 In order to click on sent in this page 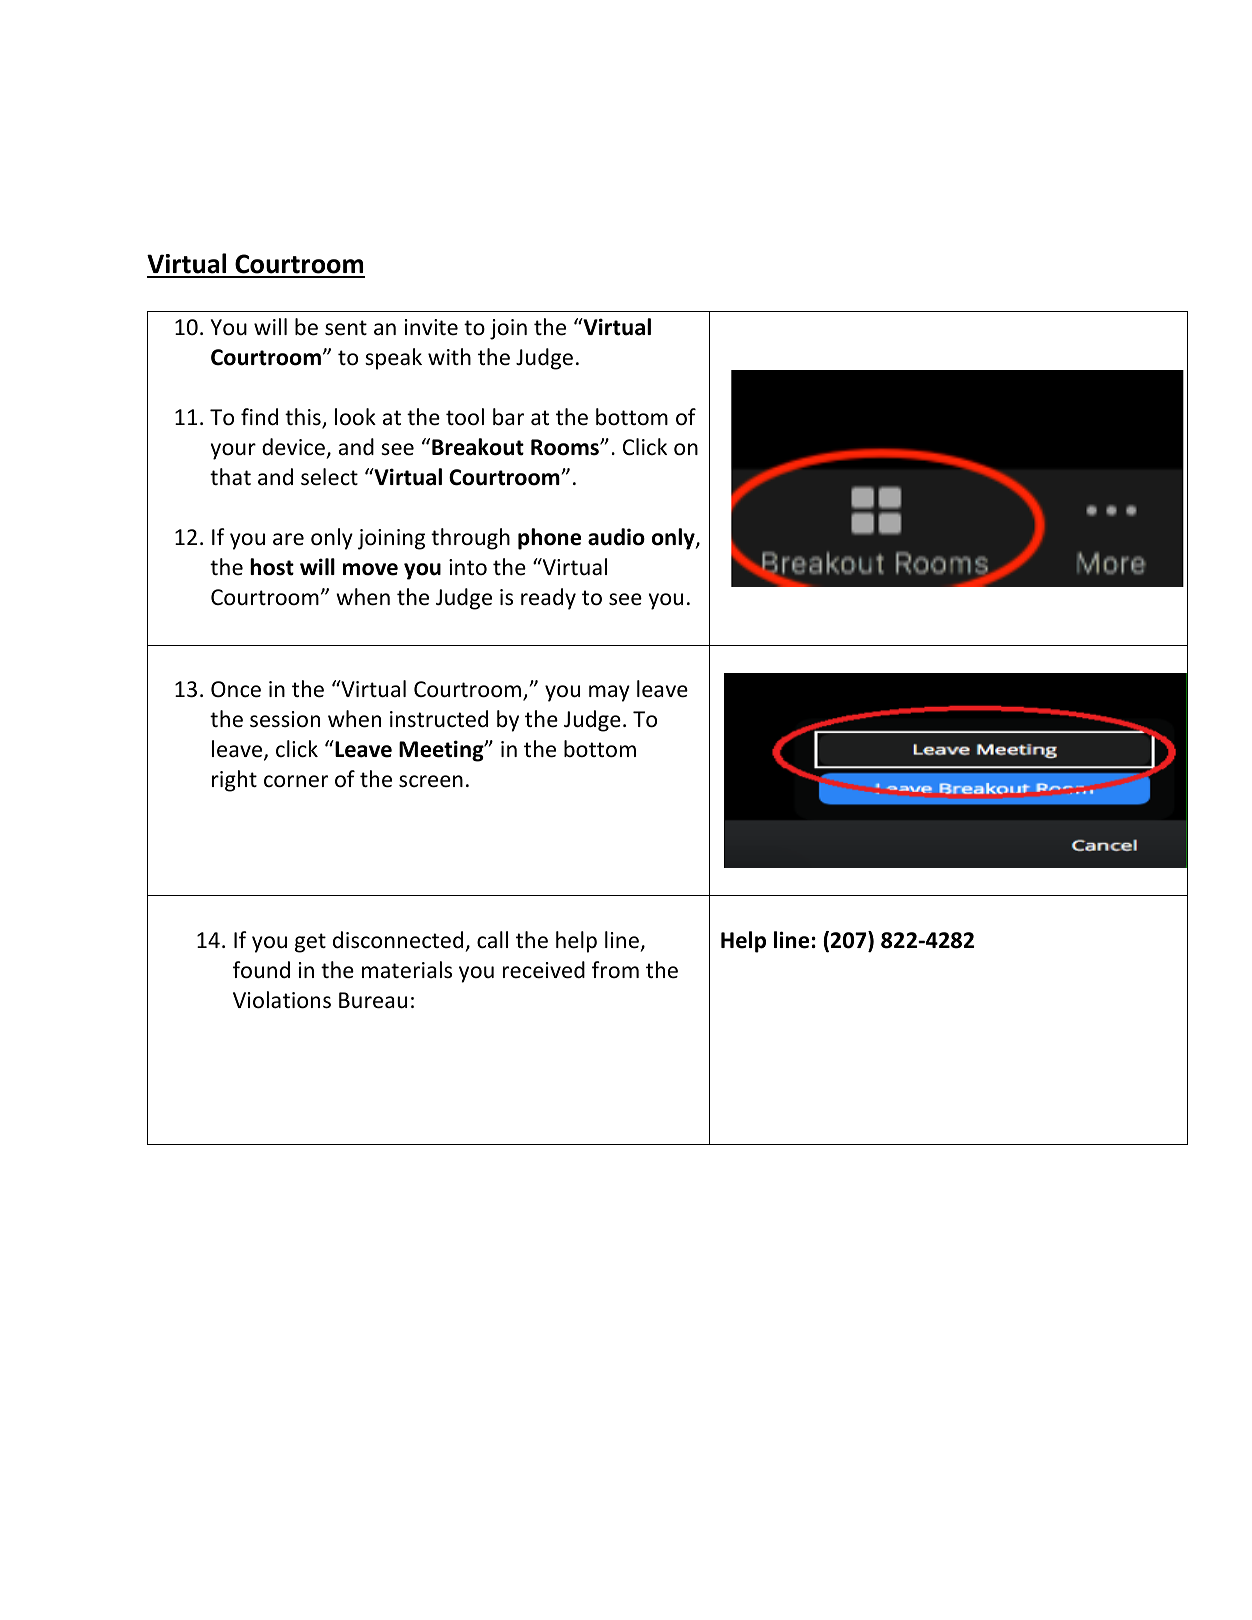, I will do `click(346, 328)`.
